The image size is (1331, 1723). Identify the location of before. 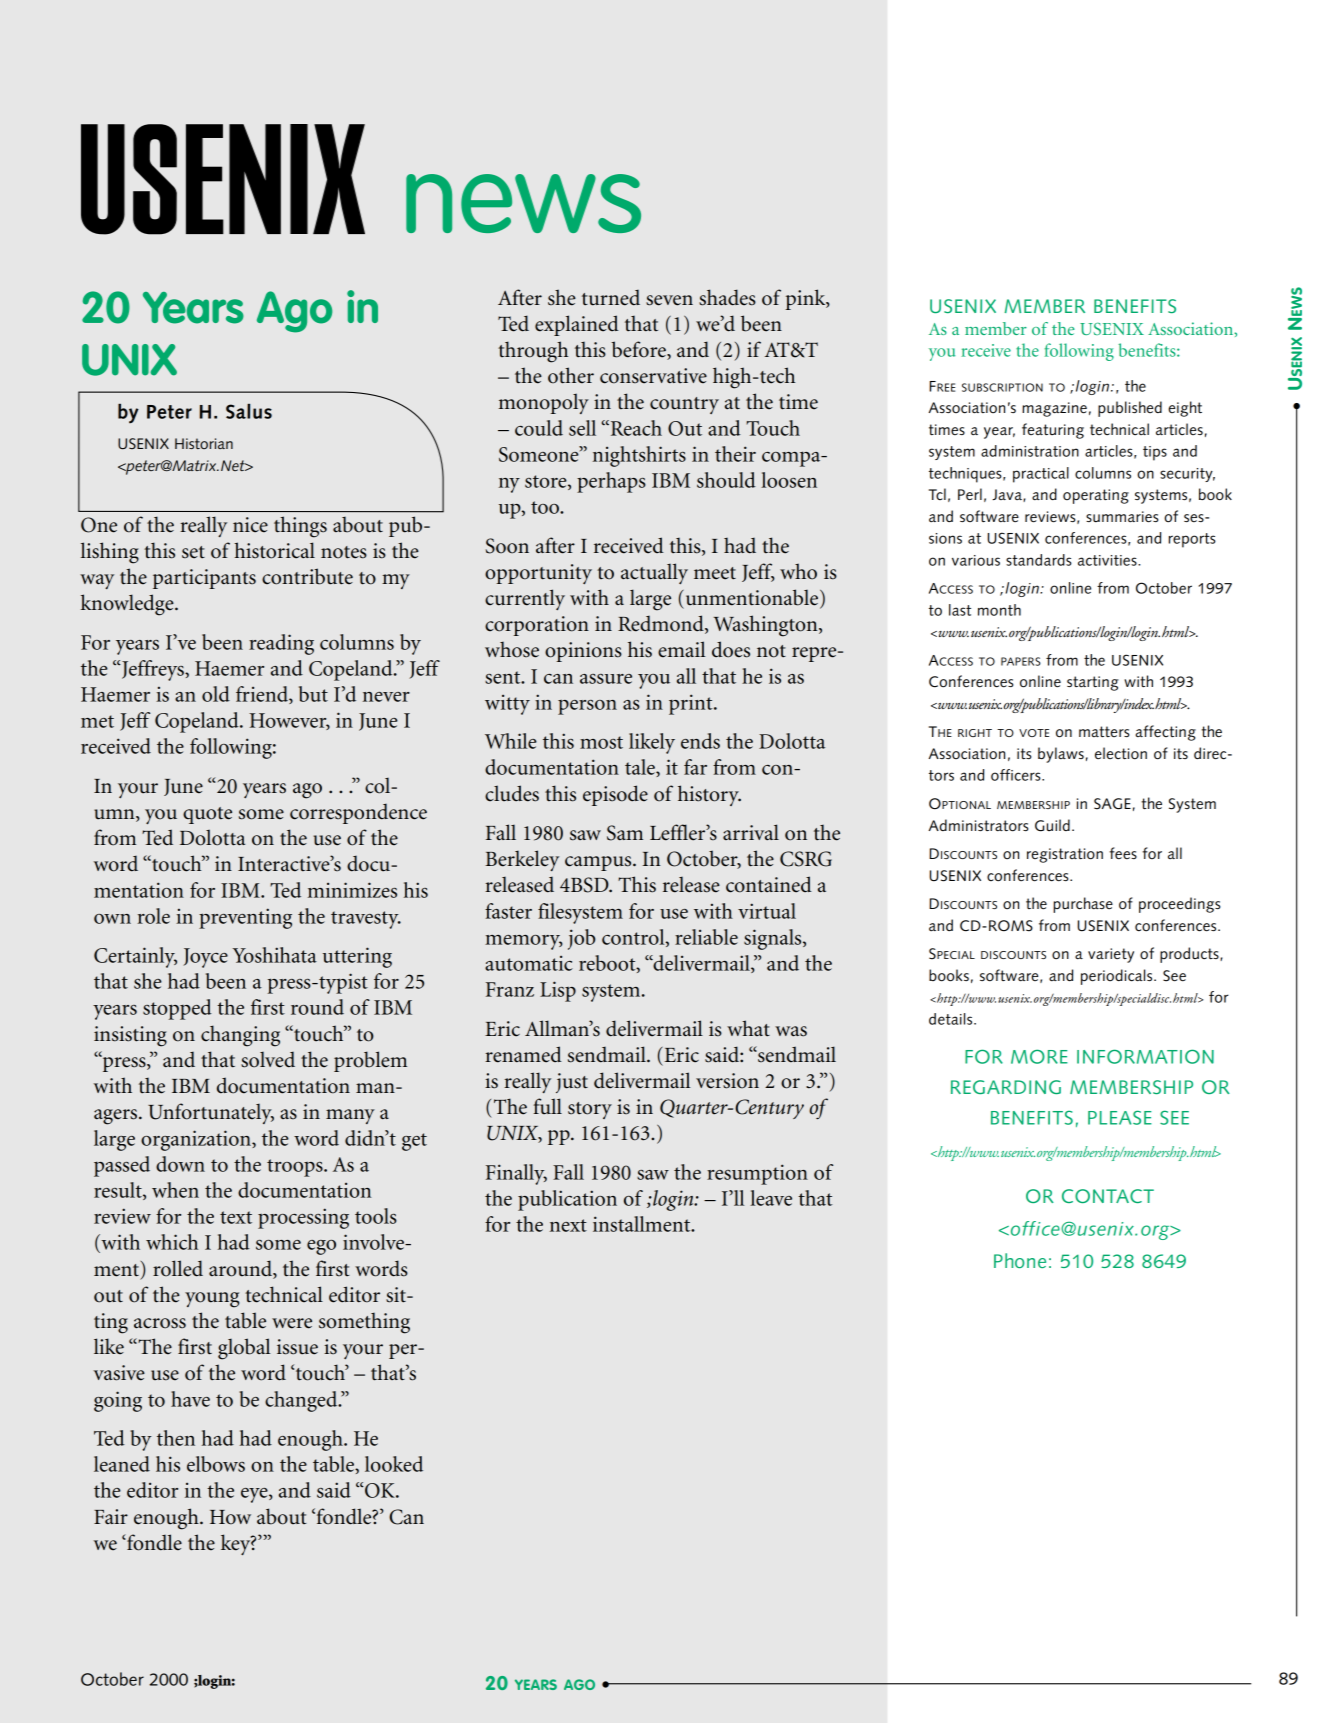
(639, 350).
